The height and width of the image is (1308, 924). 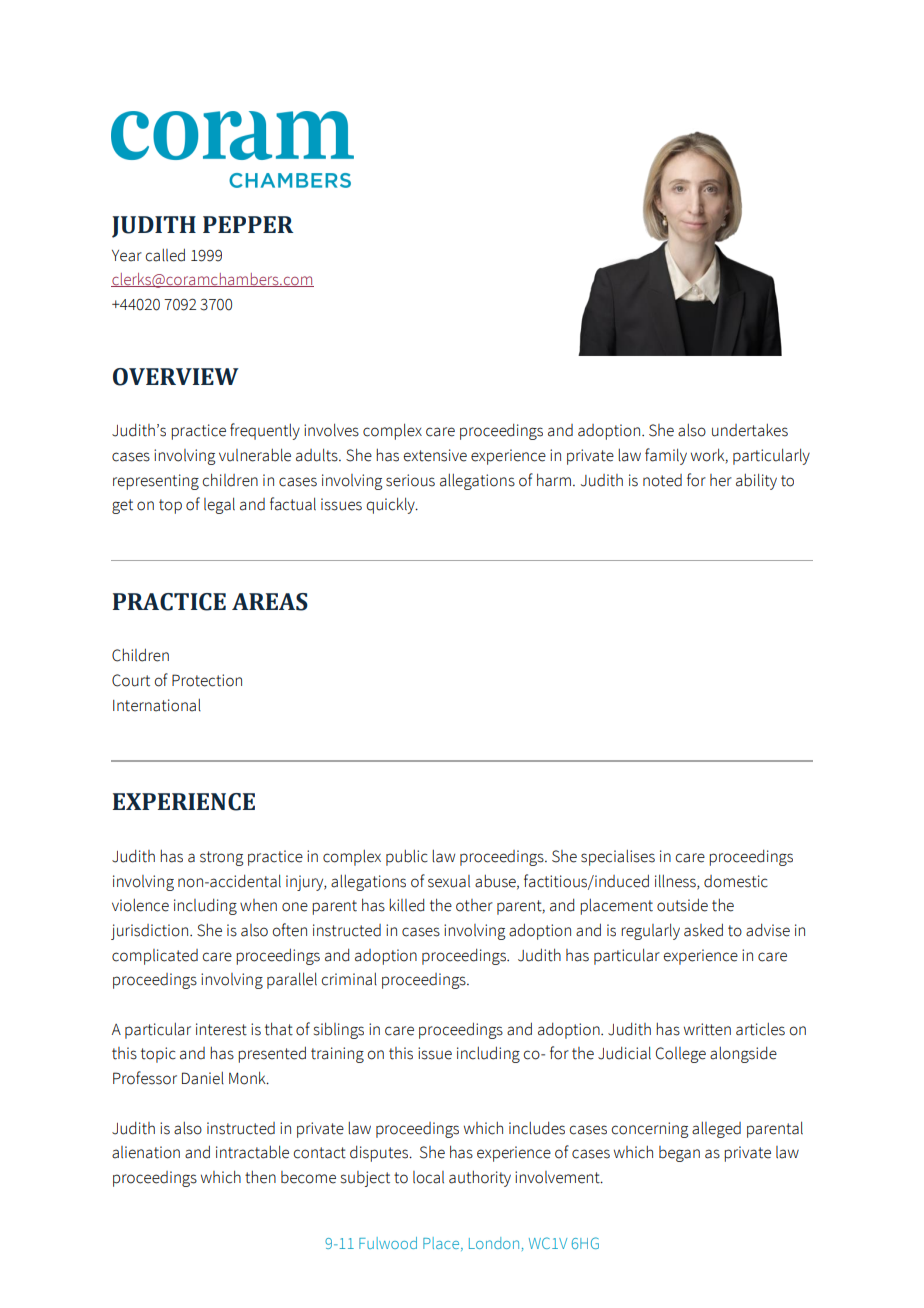 I want to click on when, so click(x=258, y=905).
